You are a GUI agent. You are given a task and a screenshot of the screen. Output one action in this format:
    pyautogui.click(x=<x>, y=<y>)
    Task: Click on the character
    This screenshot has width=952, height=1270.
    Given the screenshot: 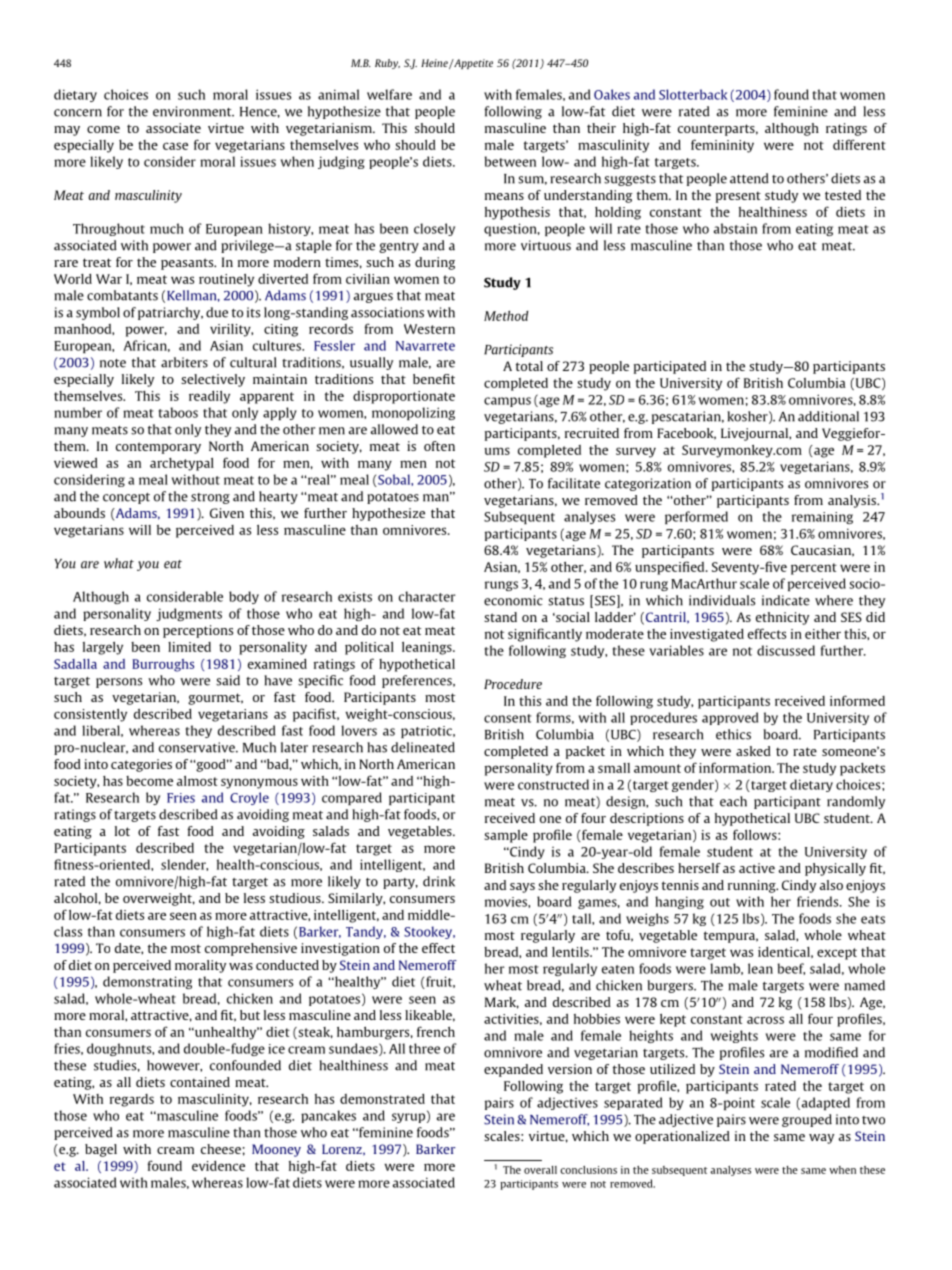 What is the action you would take?
    pyautogui.click(x=427, y=596)
